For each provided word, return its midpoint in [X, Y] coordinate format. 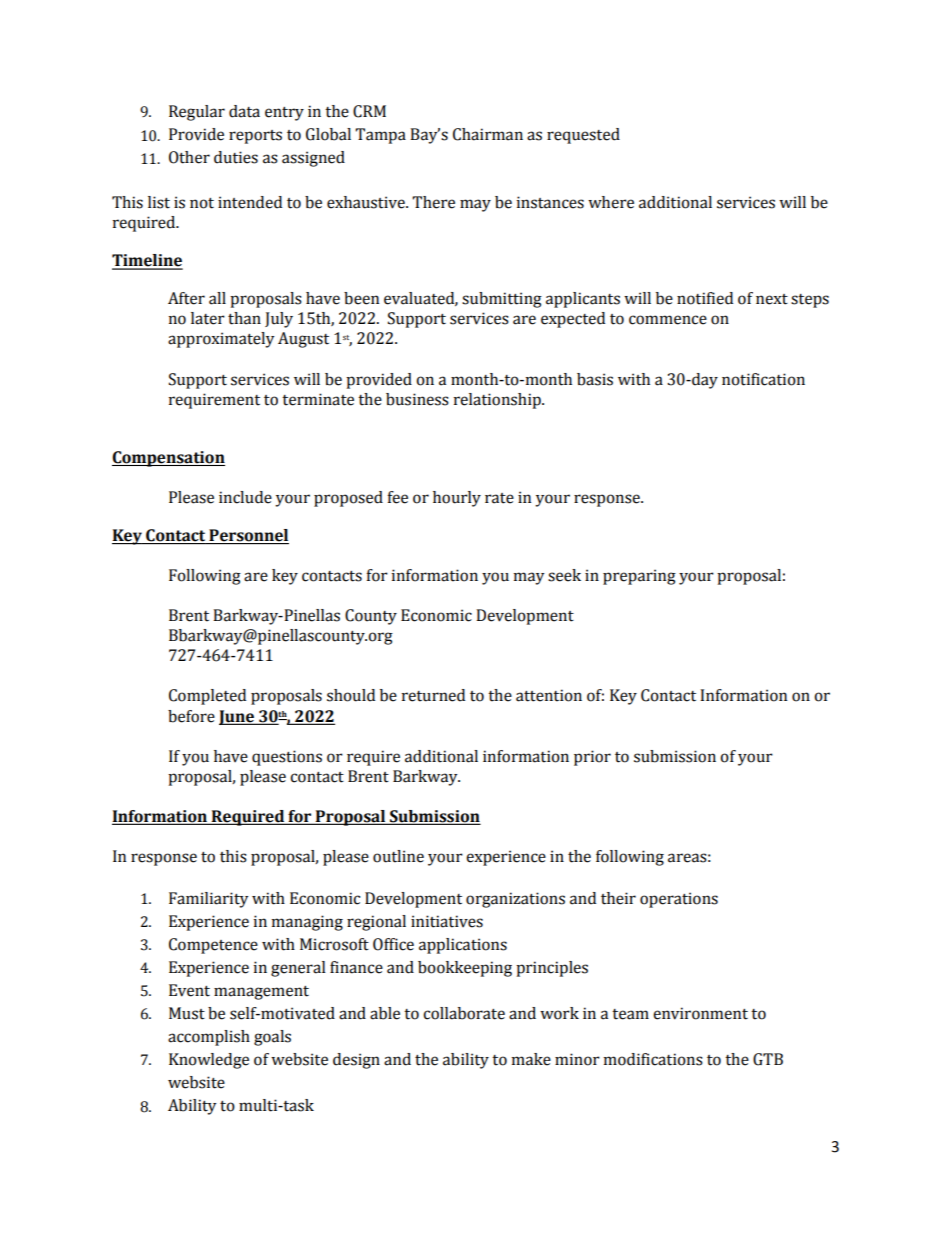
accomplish [209, 1038]
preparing [639, 577]
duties [236, 157]
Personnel [248, 535]
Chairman [488, 134]
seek [564, 575]
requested [583, 136]
